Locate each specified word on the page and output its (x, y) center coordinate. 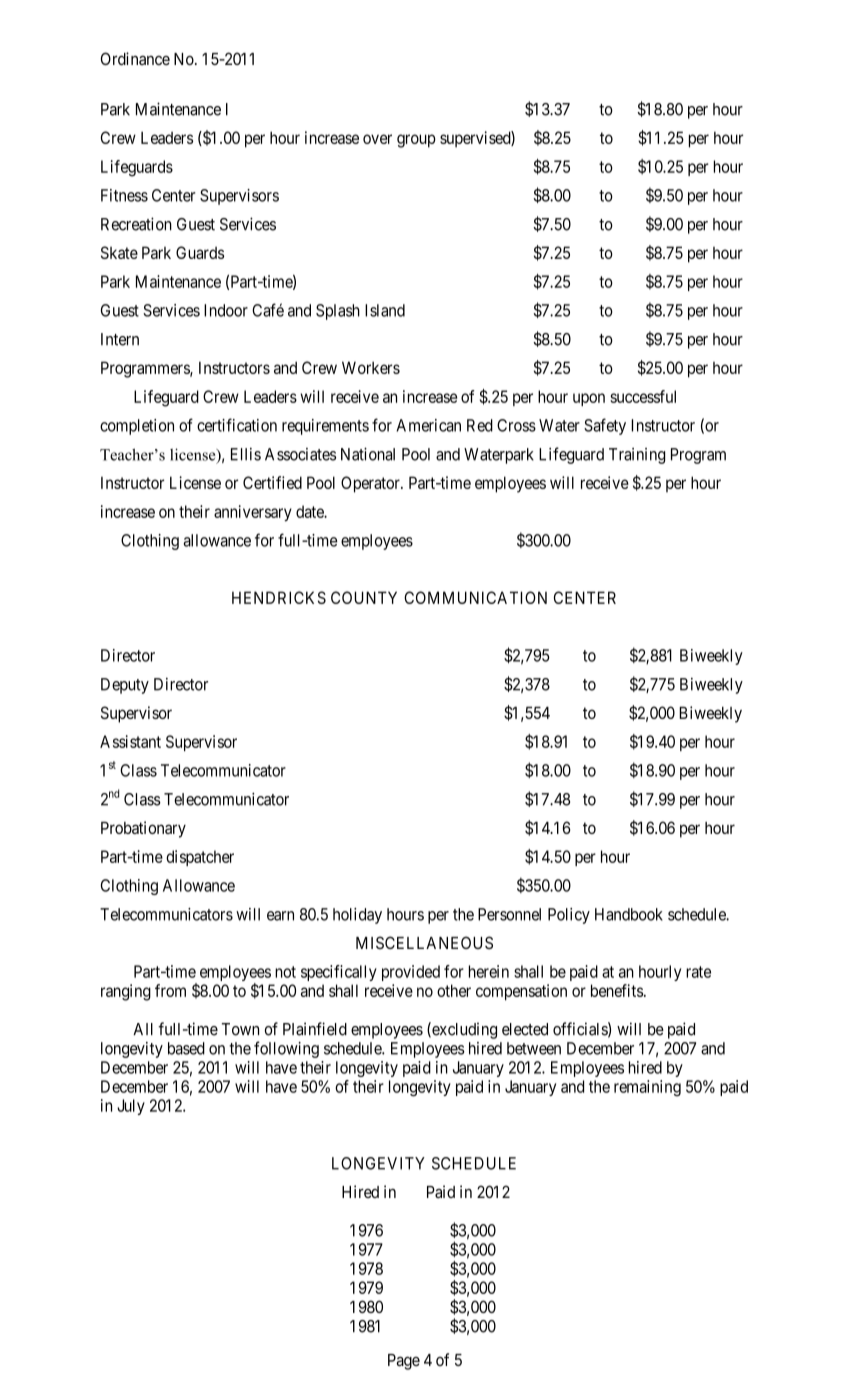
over (377, 139)
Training (637, 456)
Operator (371, 484)
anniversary (253, 513)
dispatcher (200, 858)
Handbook (629, 914)
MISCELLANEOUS (424, 942)
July (131, 1107)
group (416, 141)
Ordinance (135, 58)
